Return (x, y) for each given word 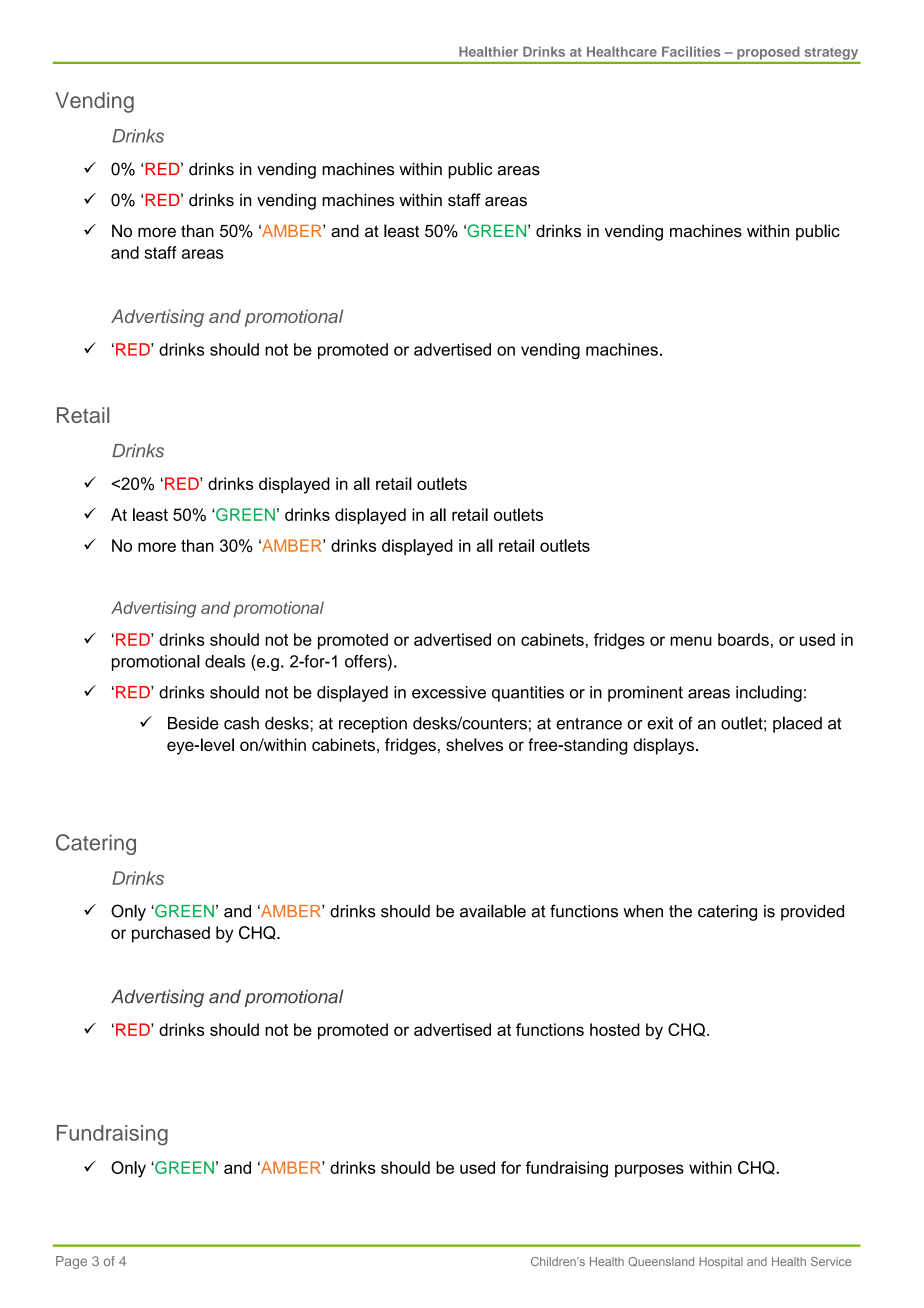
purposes (649, 1170)
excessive (449, 692)
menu (691, 641)
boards (743, 639)
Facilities (691, 51)
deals (225, 661)
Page (71, 1262)
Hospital (721, 1263)
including (769, 693)
